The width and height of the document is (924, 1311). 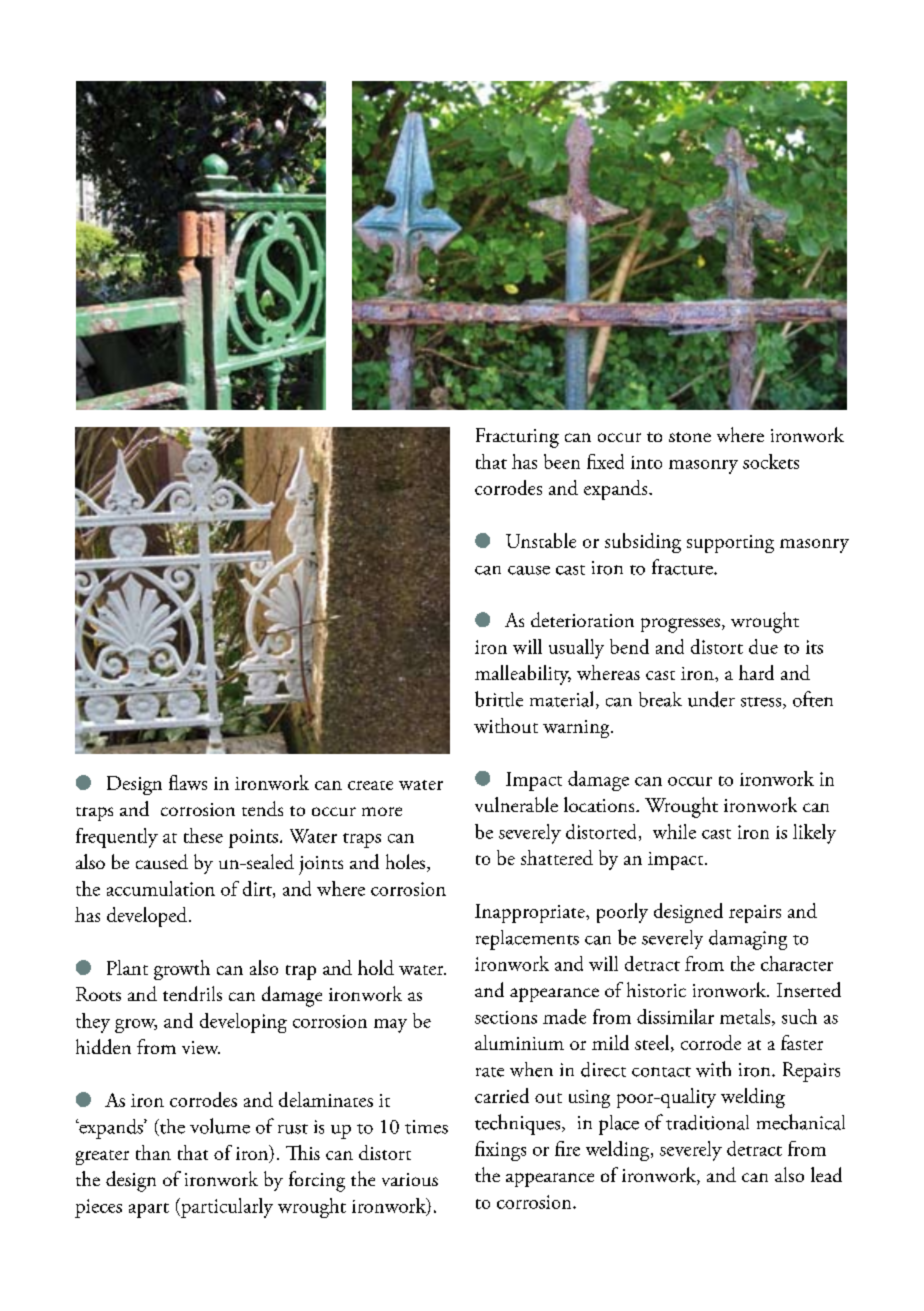 What do you see at coordinates (771, 461) in the document?
I see `sockets` at bounding box center [771, 461].
